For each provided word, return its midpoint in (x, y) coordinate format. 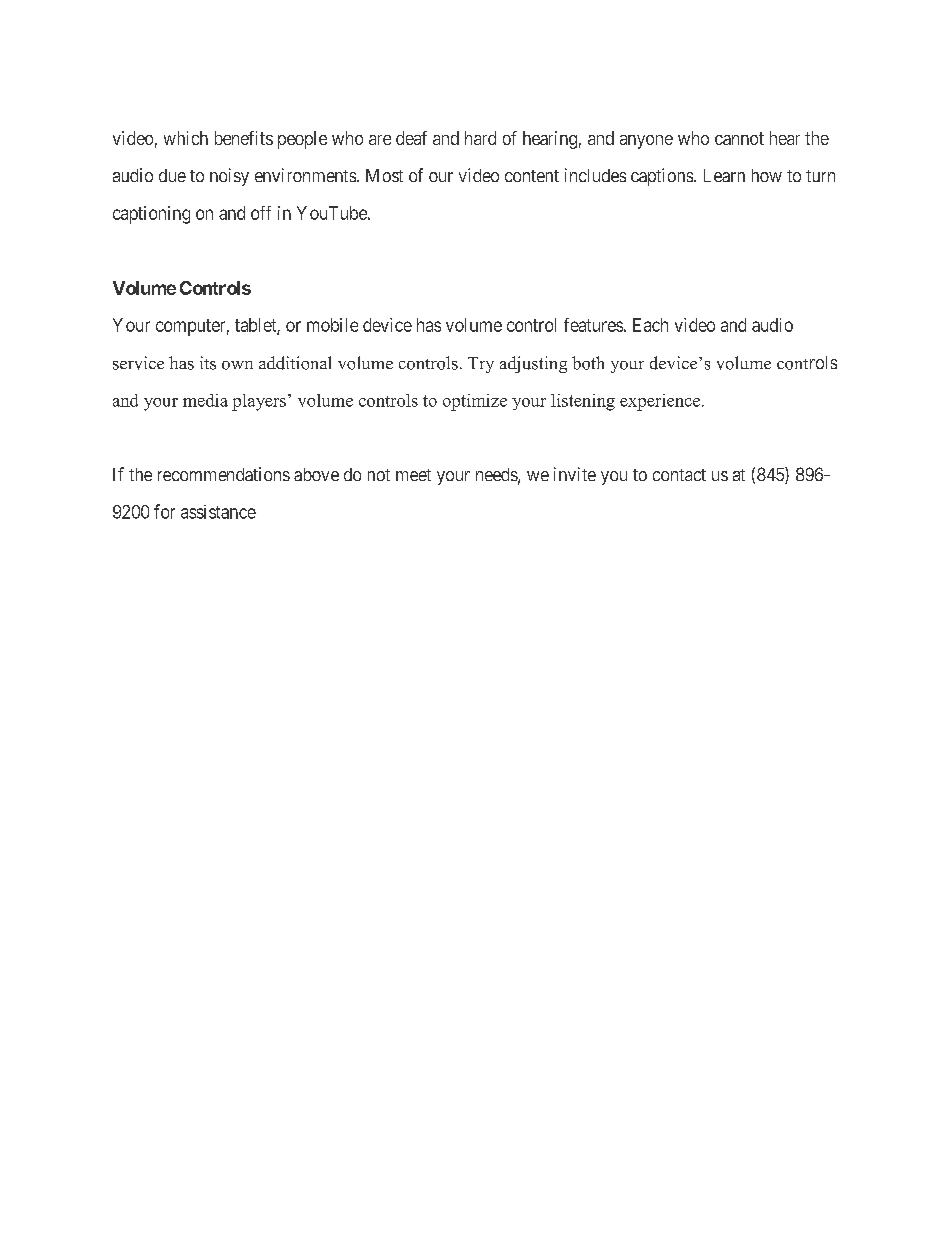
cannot (739, 138)
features (593, 325)
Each (650, 325)
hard (480, 138)
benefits (244, 138)
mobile (332, 325)
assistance (218, 512)
